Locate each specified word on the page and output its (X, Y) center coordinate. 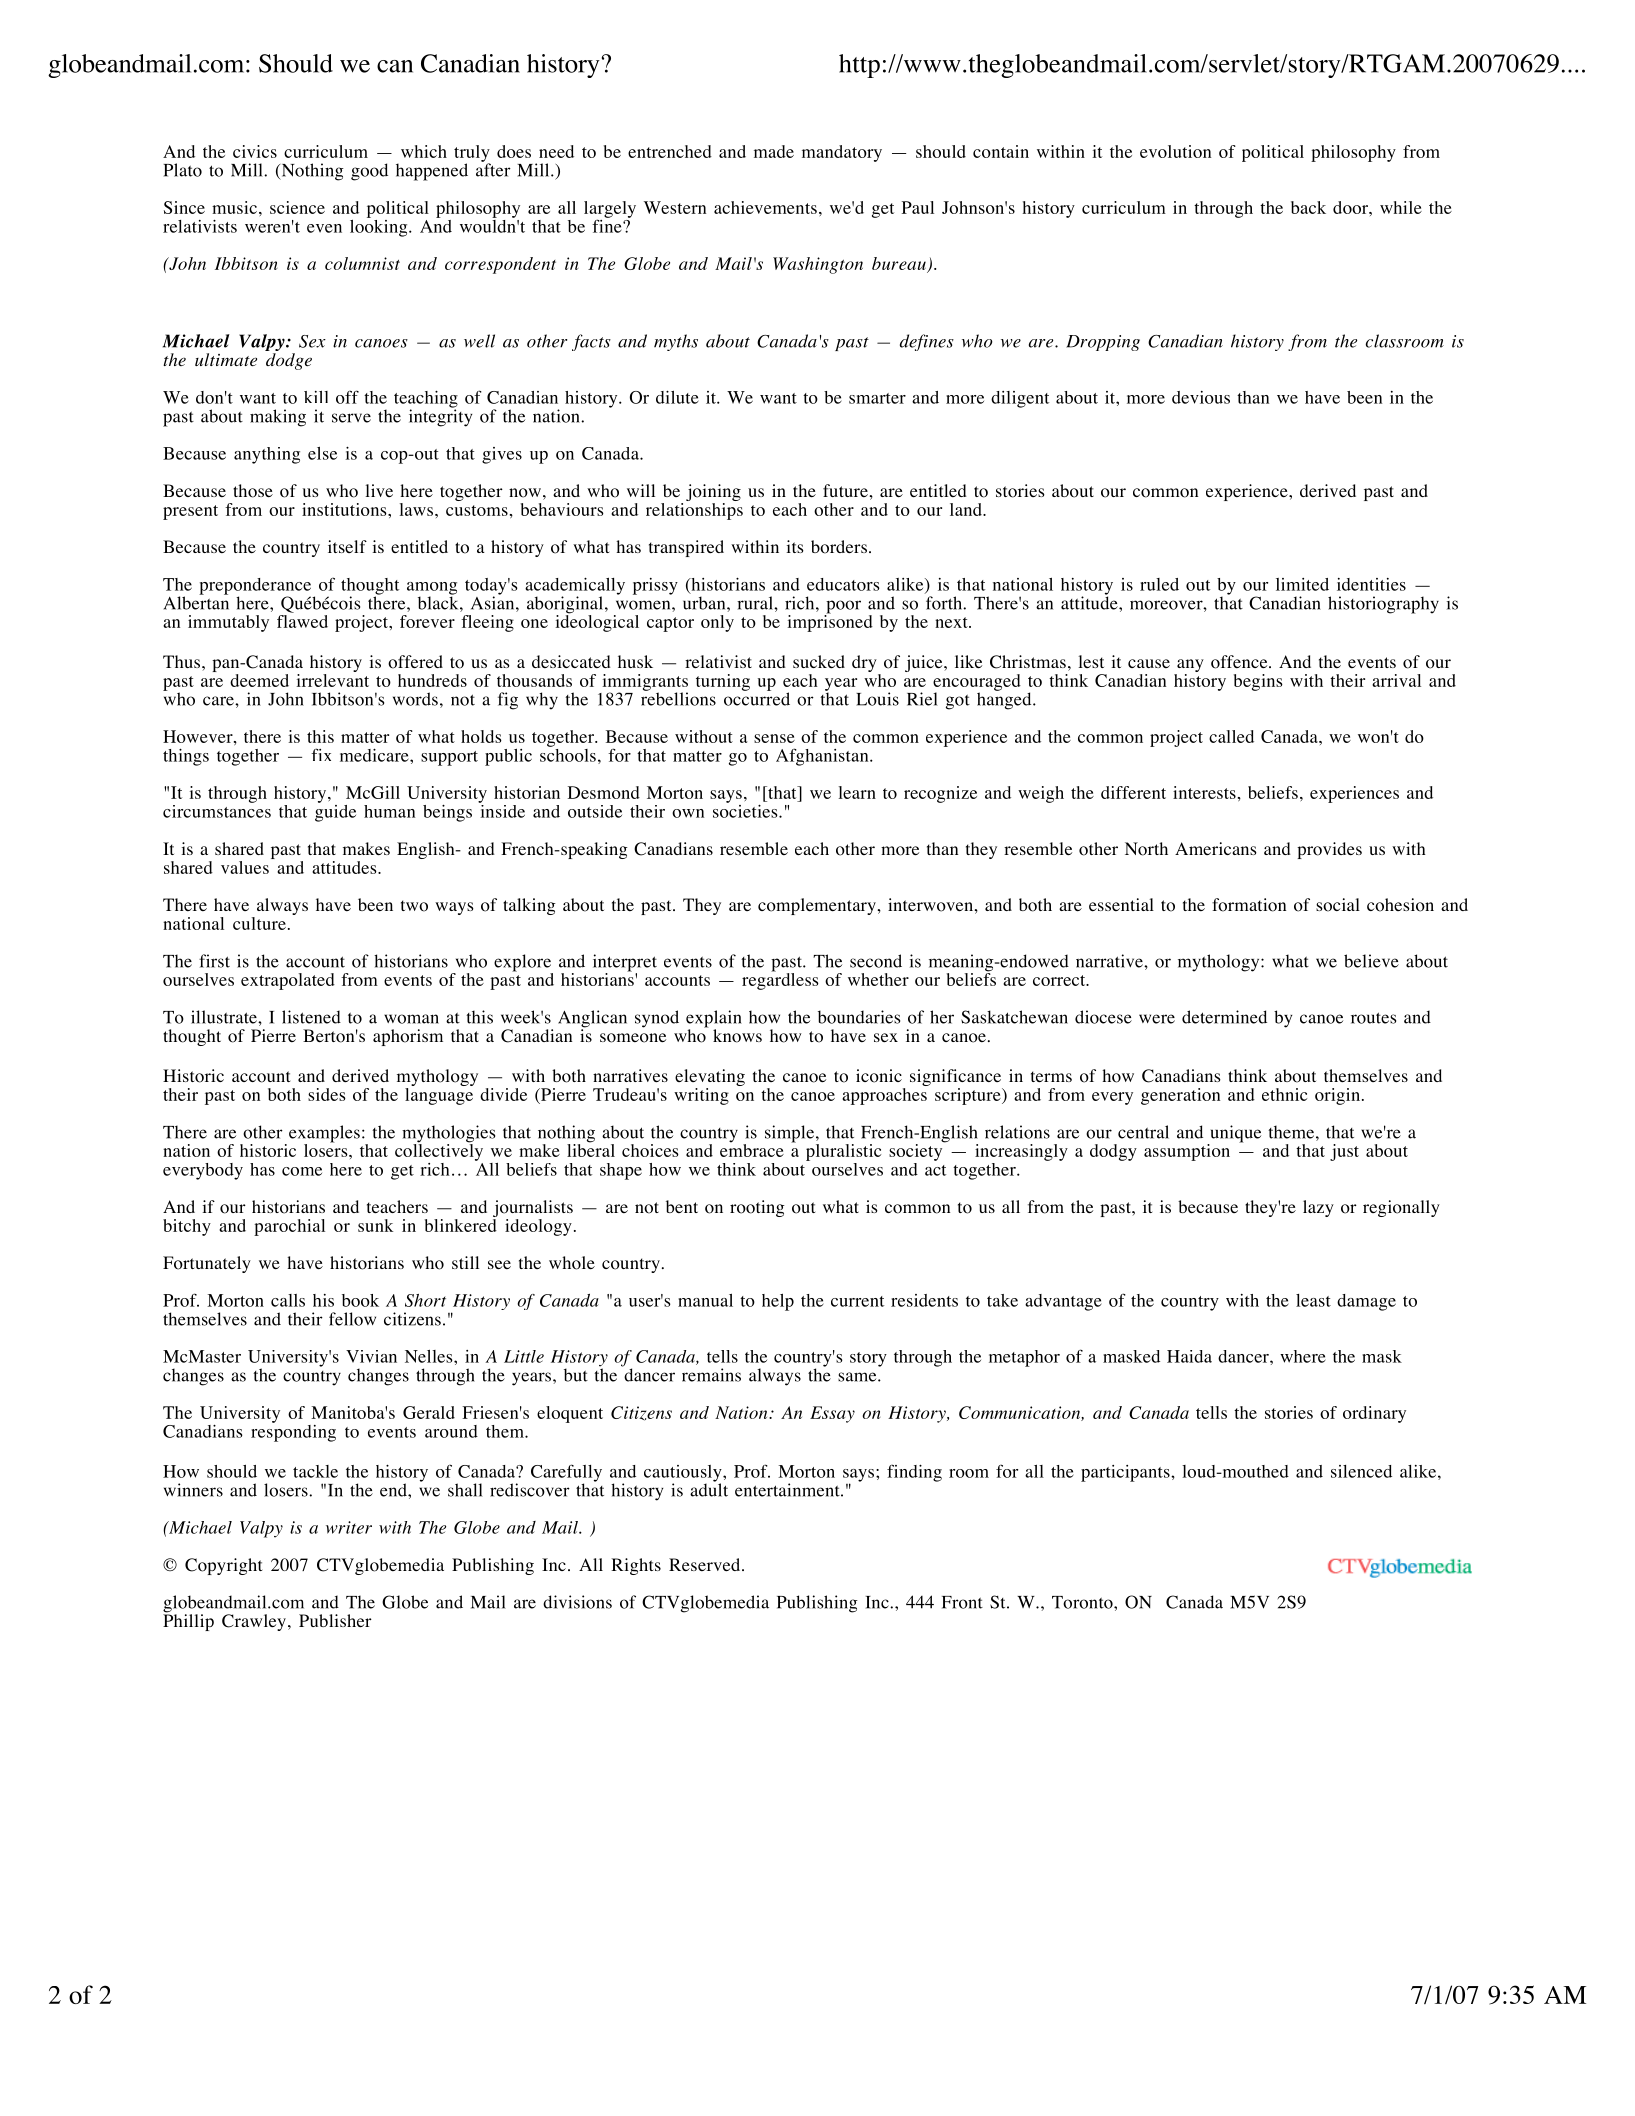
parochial (289, 1227)
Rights (636, 1566)
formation (1249, 905)
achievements (765, 207)
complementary (818, 906)
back (1308, 207)
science (297, 207)
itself (347, 546)
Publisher (335, 1620)
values (245, 867)
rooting (757, 1208)
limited (1302, 584)
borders (839, 547)
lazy (1318, 1208)
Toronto (1083, 1602)
